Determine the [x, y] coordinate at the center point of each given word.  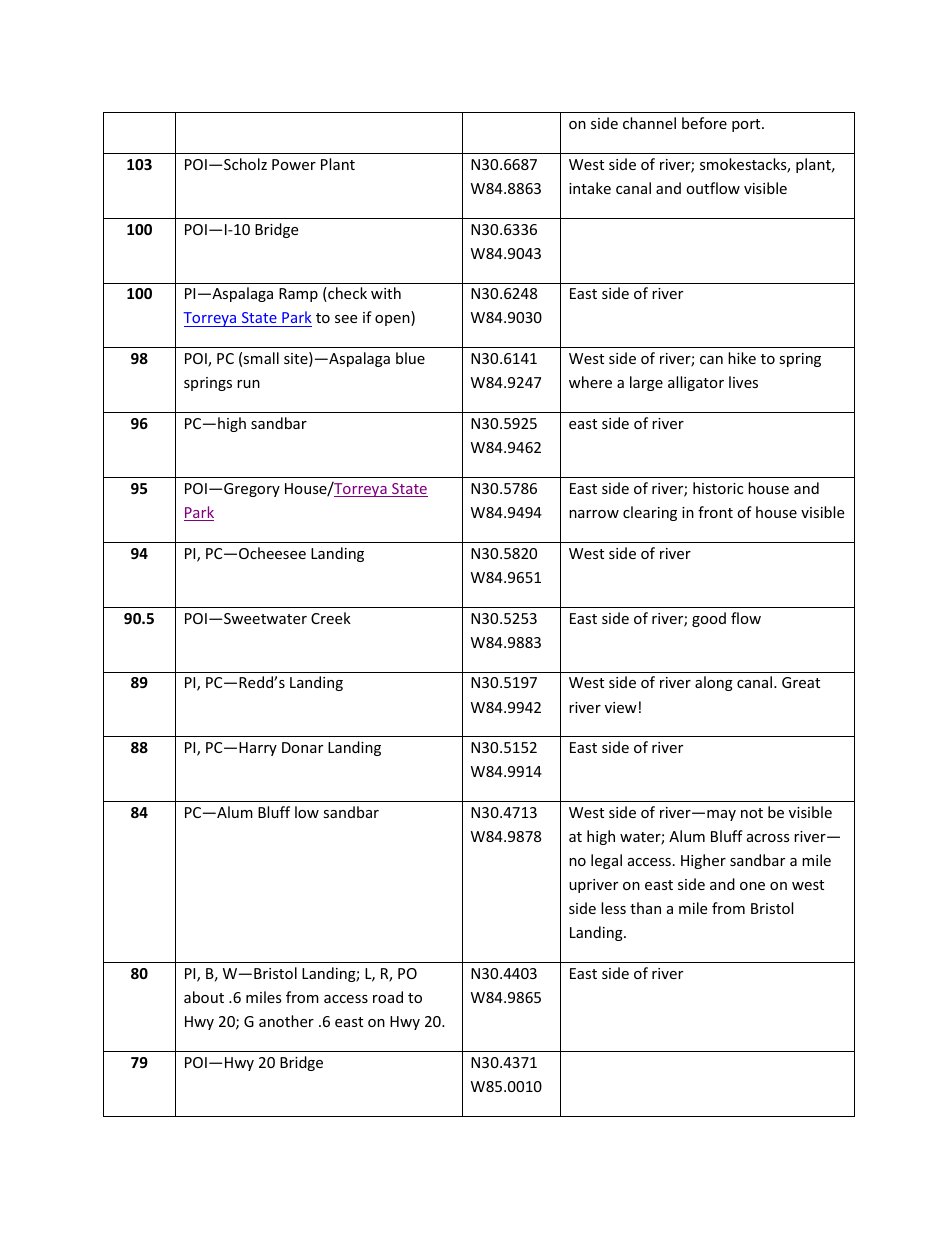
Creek [331, 618]
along [714, 683]
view [621, 707]
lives [743, 382]
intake [590, 188]
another [286, 1021]
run [248, 384]
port [747, 125]
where [590, 382]
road [388, 997]
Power [294, 164]
